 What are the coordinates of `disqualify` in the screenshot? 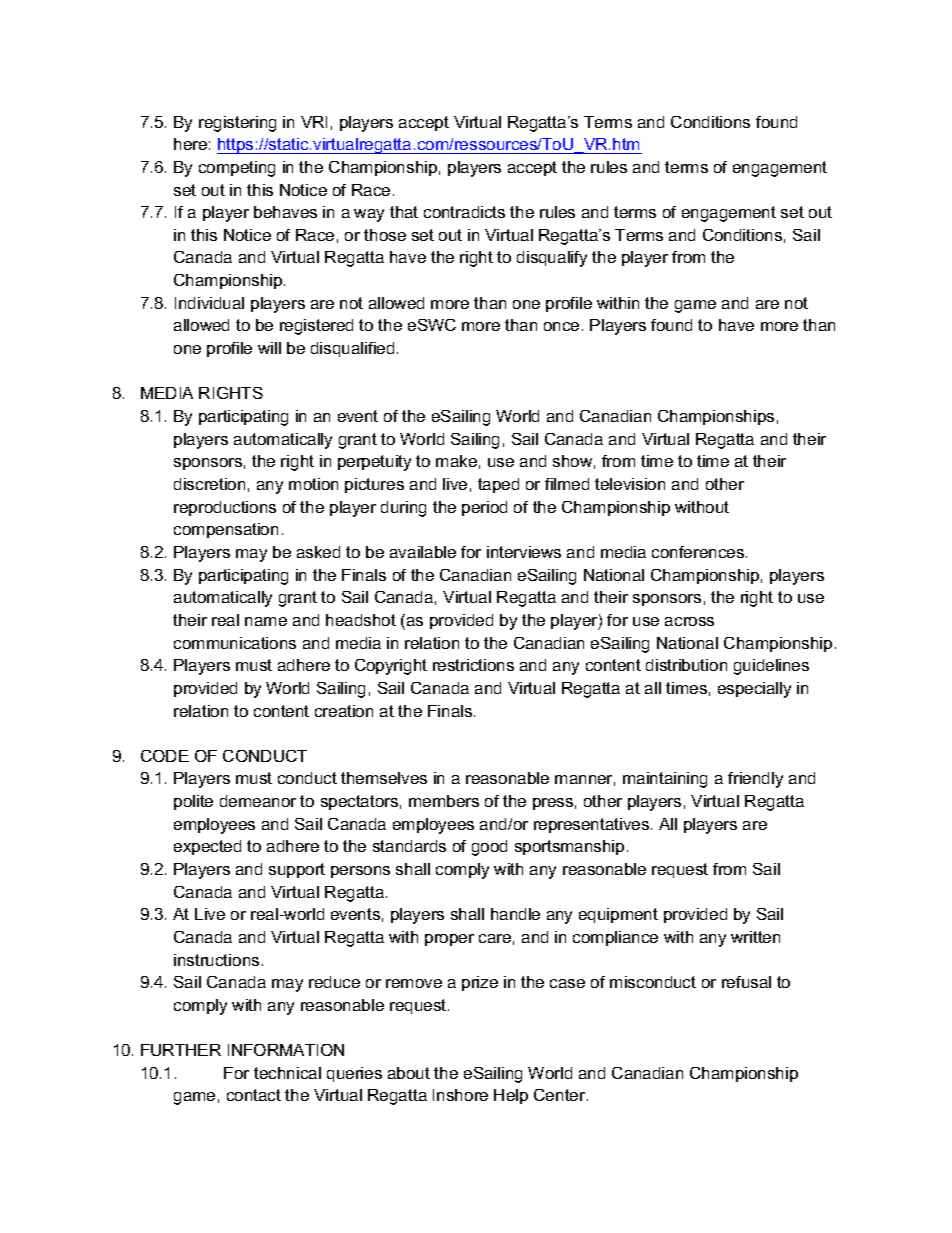 It's located at (552, 259).
